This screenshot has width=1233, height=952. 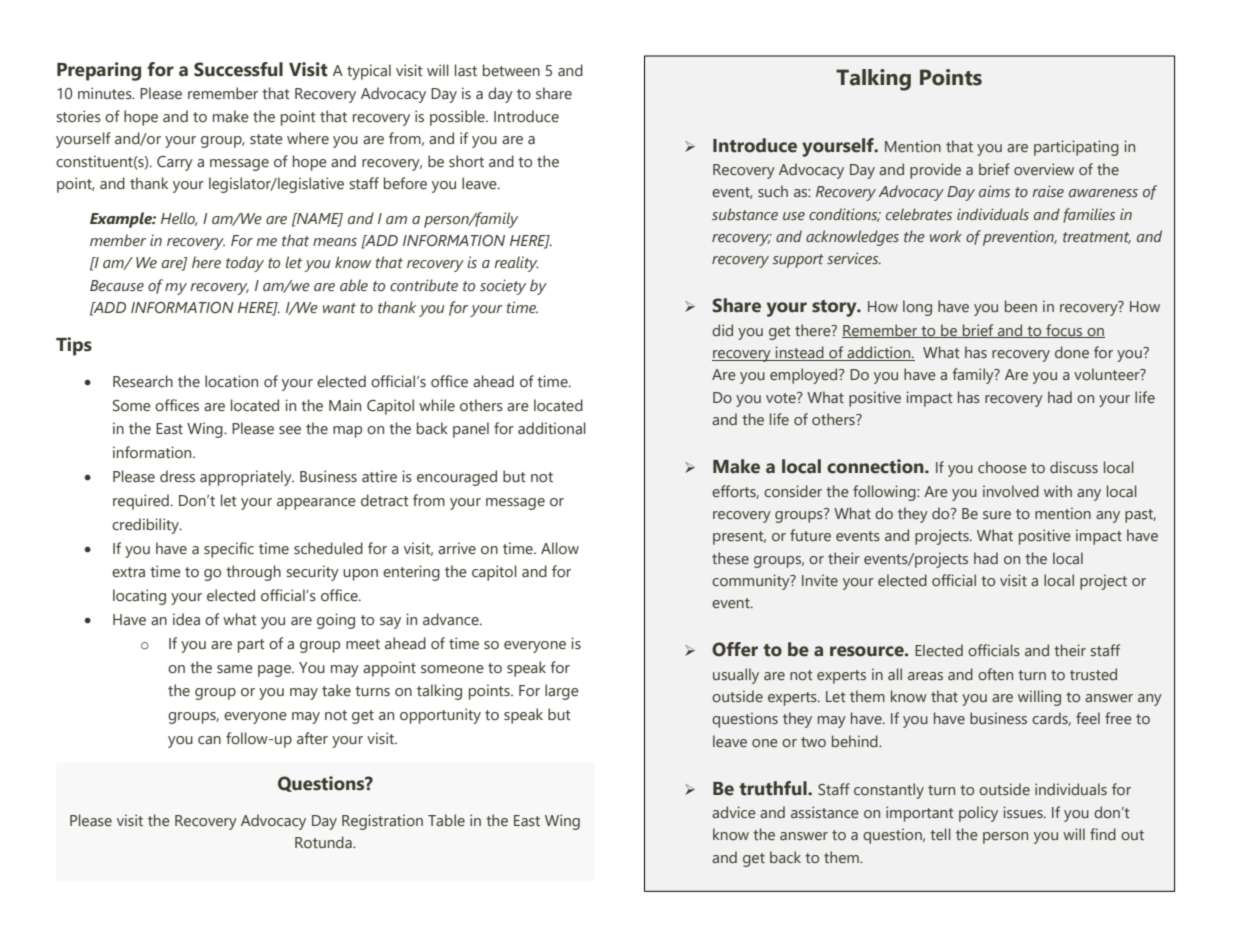 I want to click on Successful, so click(x=238, y=69).
